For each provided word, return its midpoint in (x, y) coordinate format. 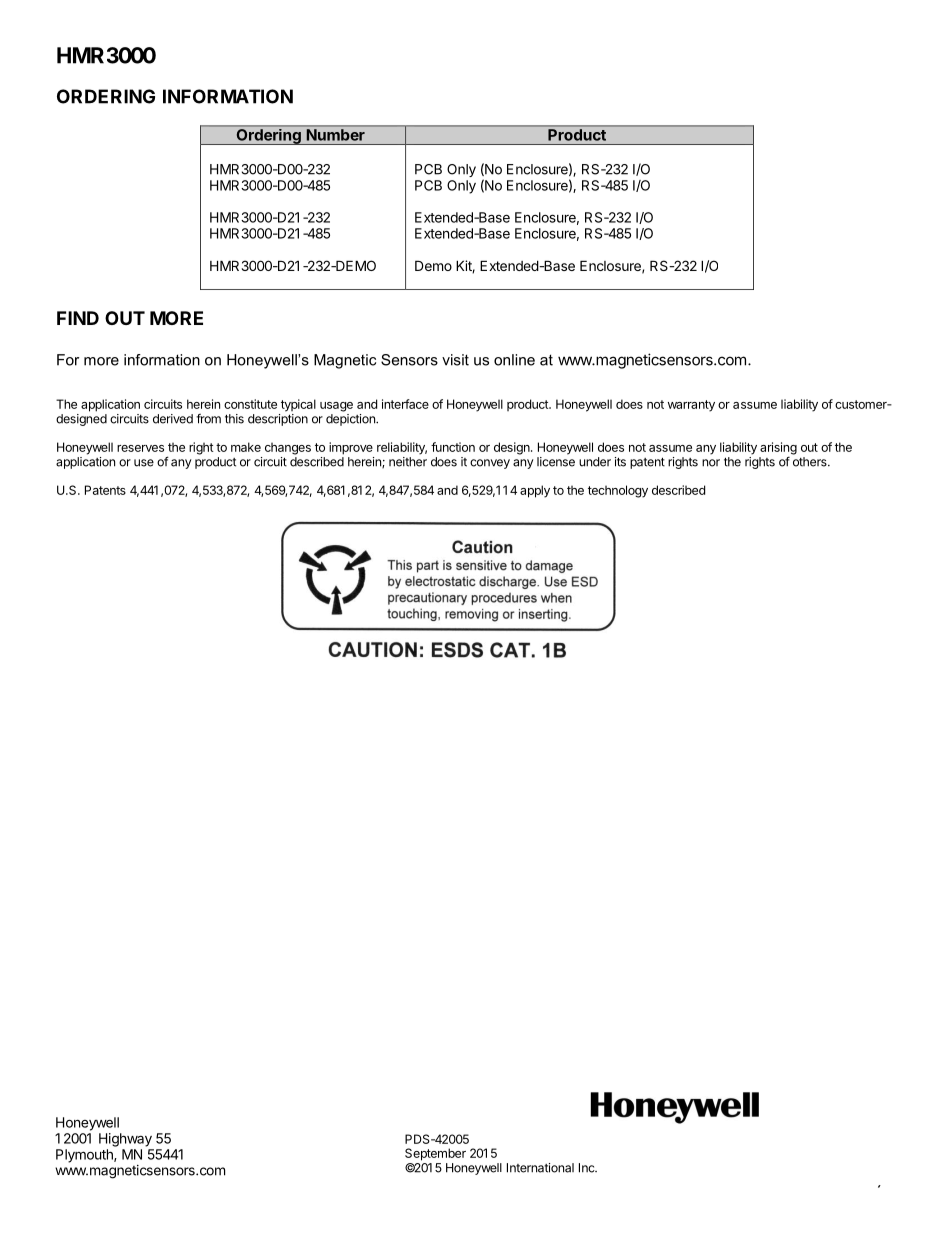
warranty (691, 406)
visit (455, 360)
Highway (125, 1140)
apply (535, 491)
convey (490, 464)
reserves (140, 448)
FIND (78, 318)
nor (711, 463)
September (435, 1154)
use (144, 463)
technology (618, 491)
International (540, 1168)
